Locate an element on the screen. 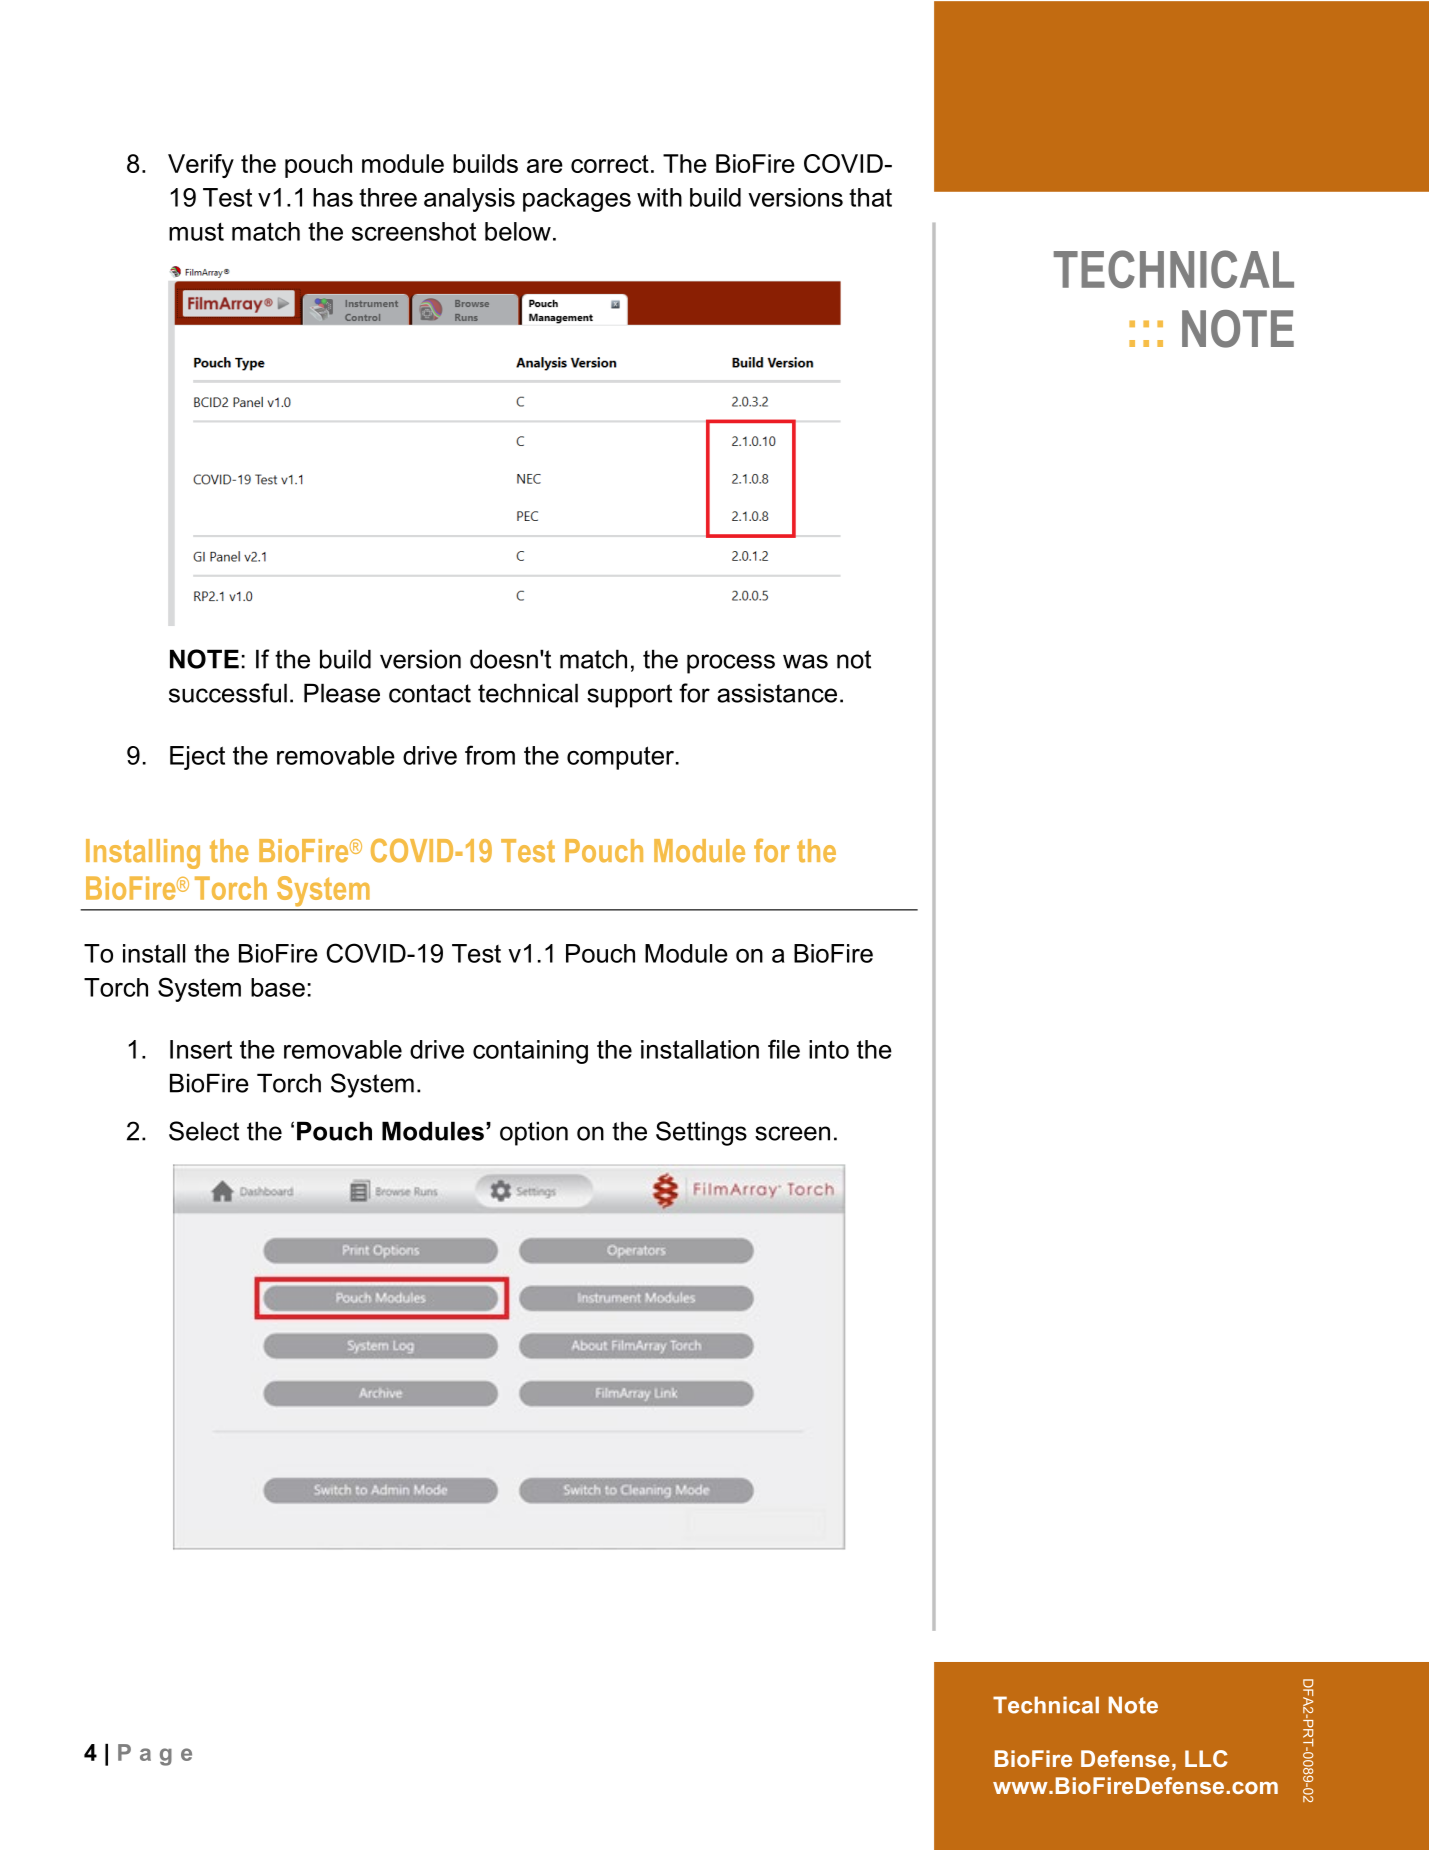 The image size is (1429, 1850). into is located at coordinates (829, 1049).
